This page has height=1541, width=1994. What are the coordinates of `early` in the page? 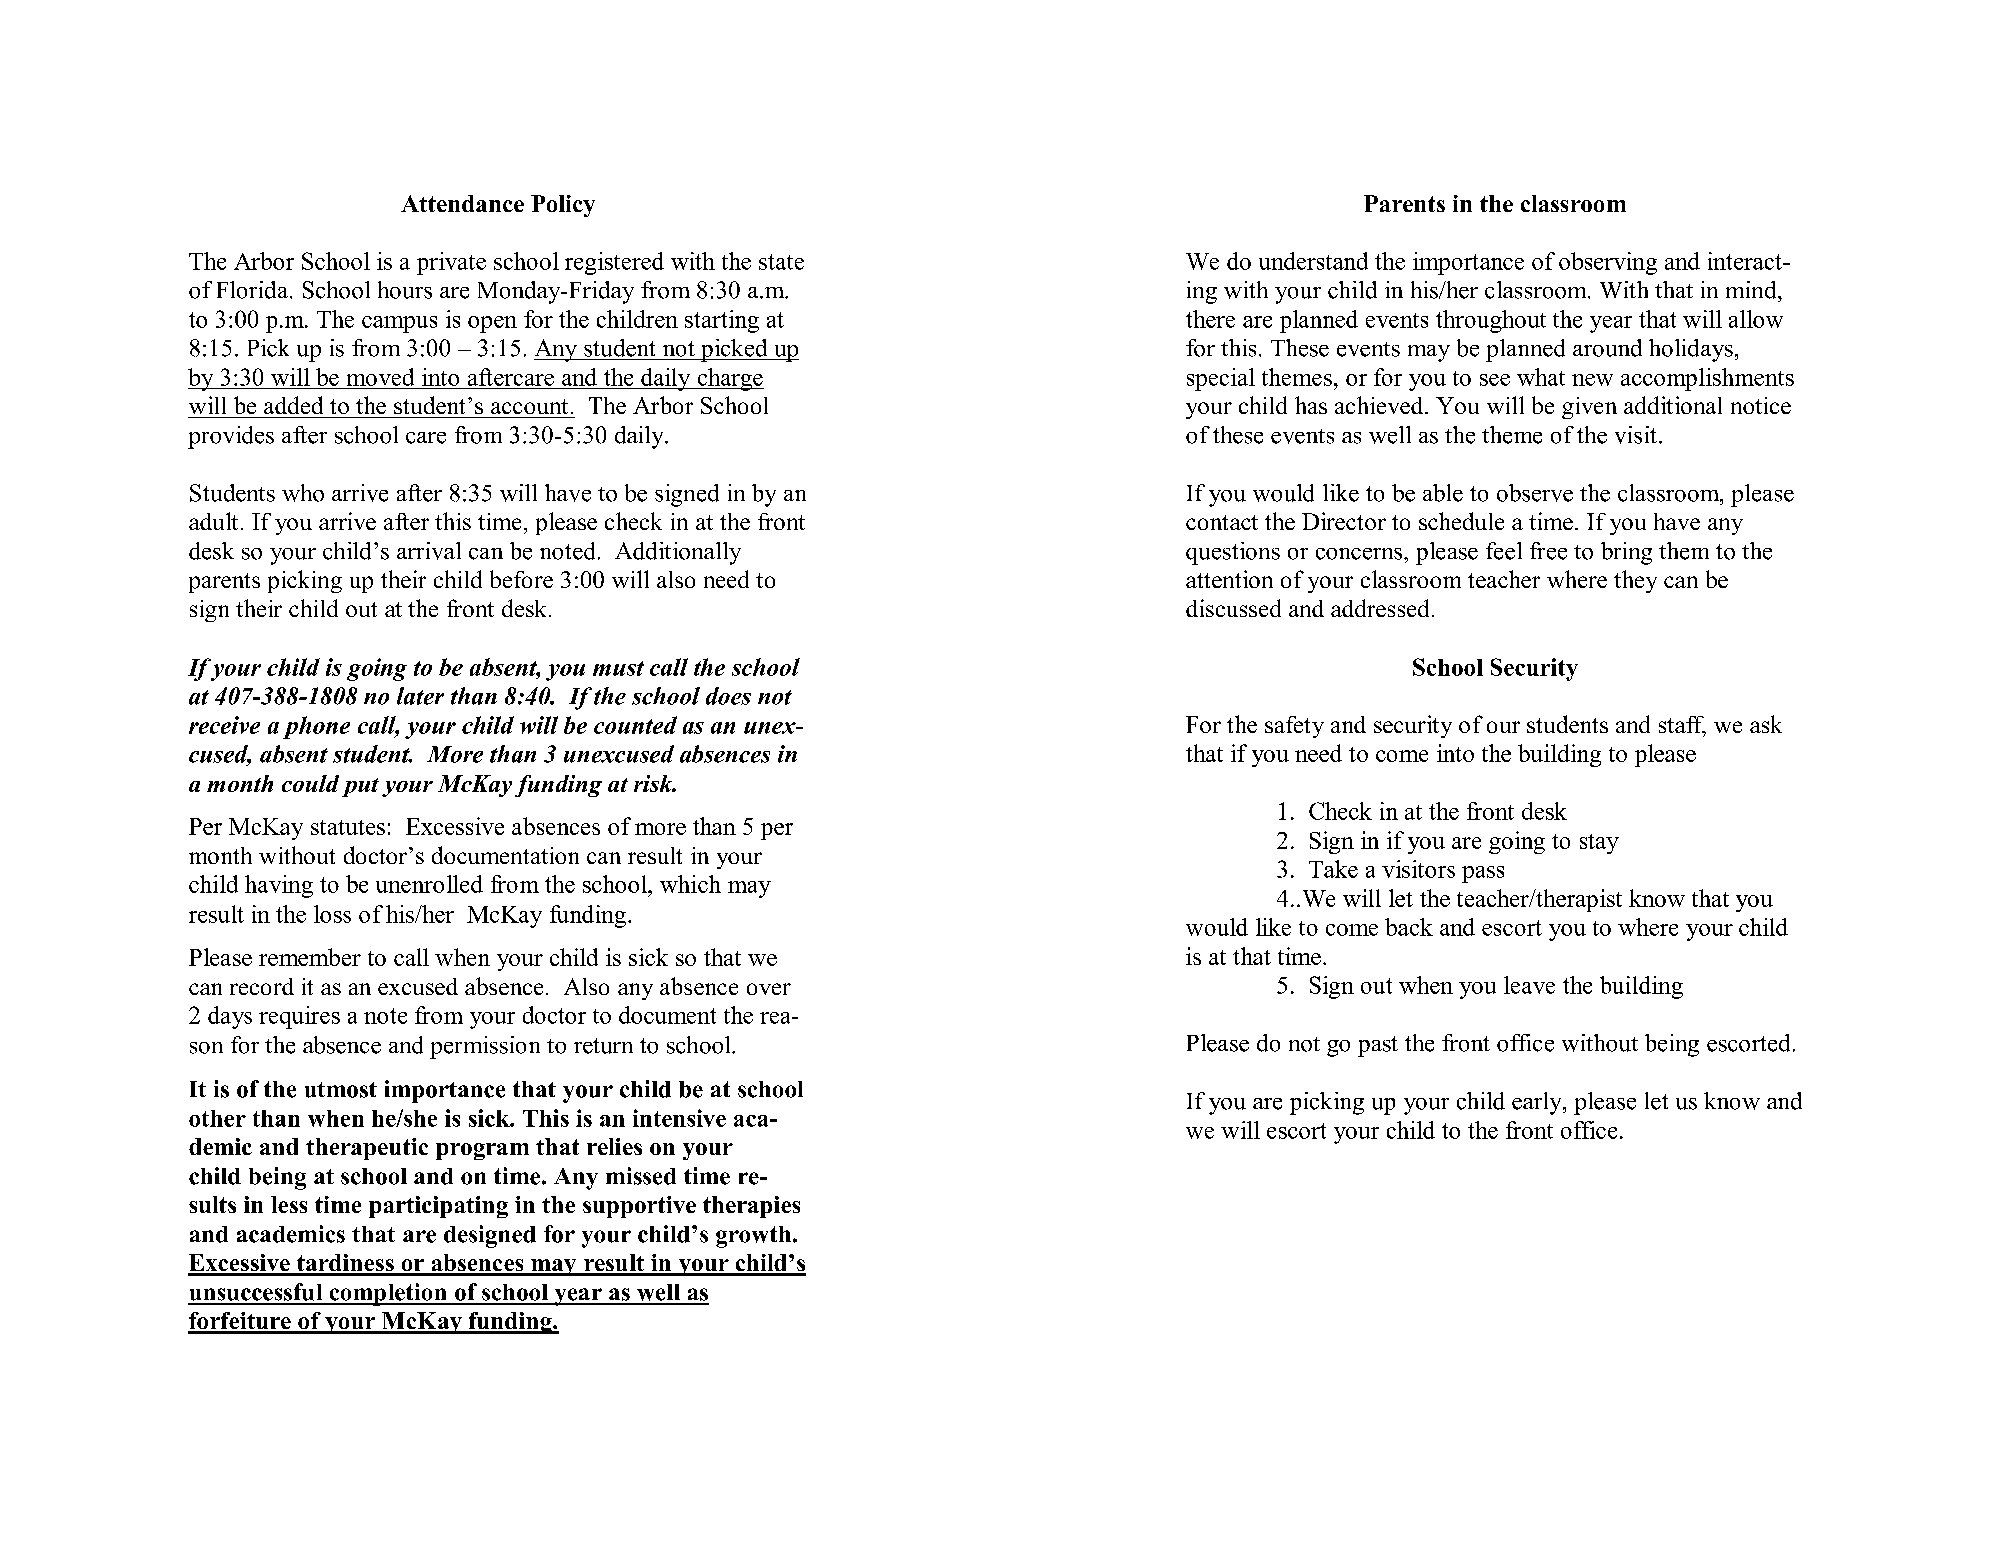 It's located at (1538, 1103).
